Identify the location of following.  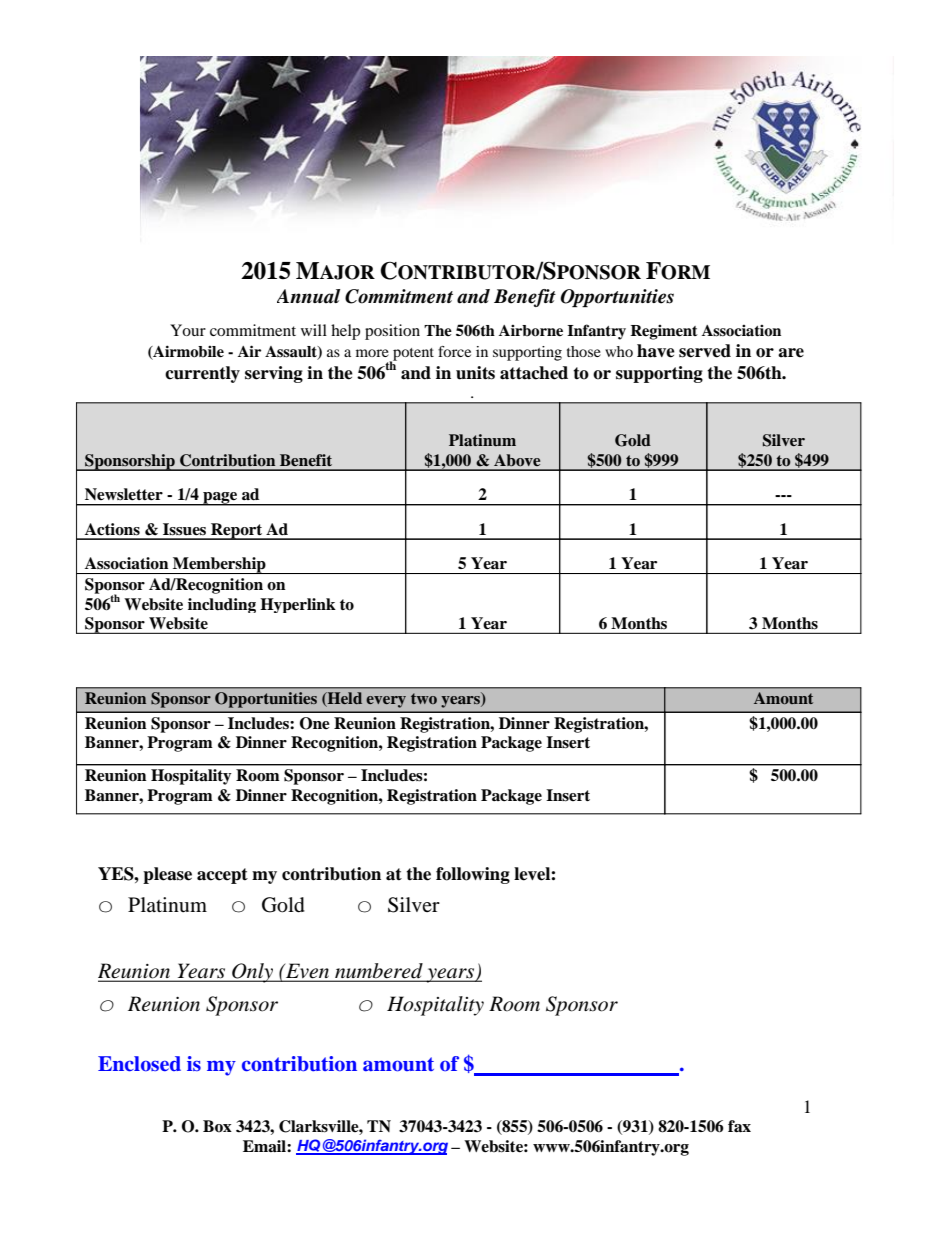
(473, 875).
